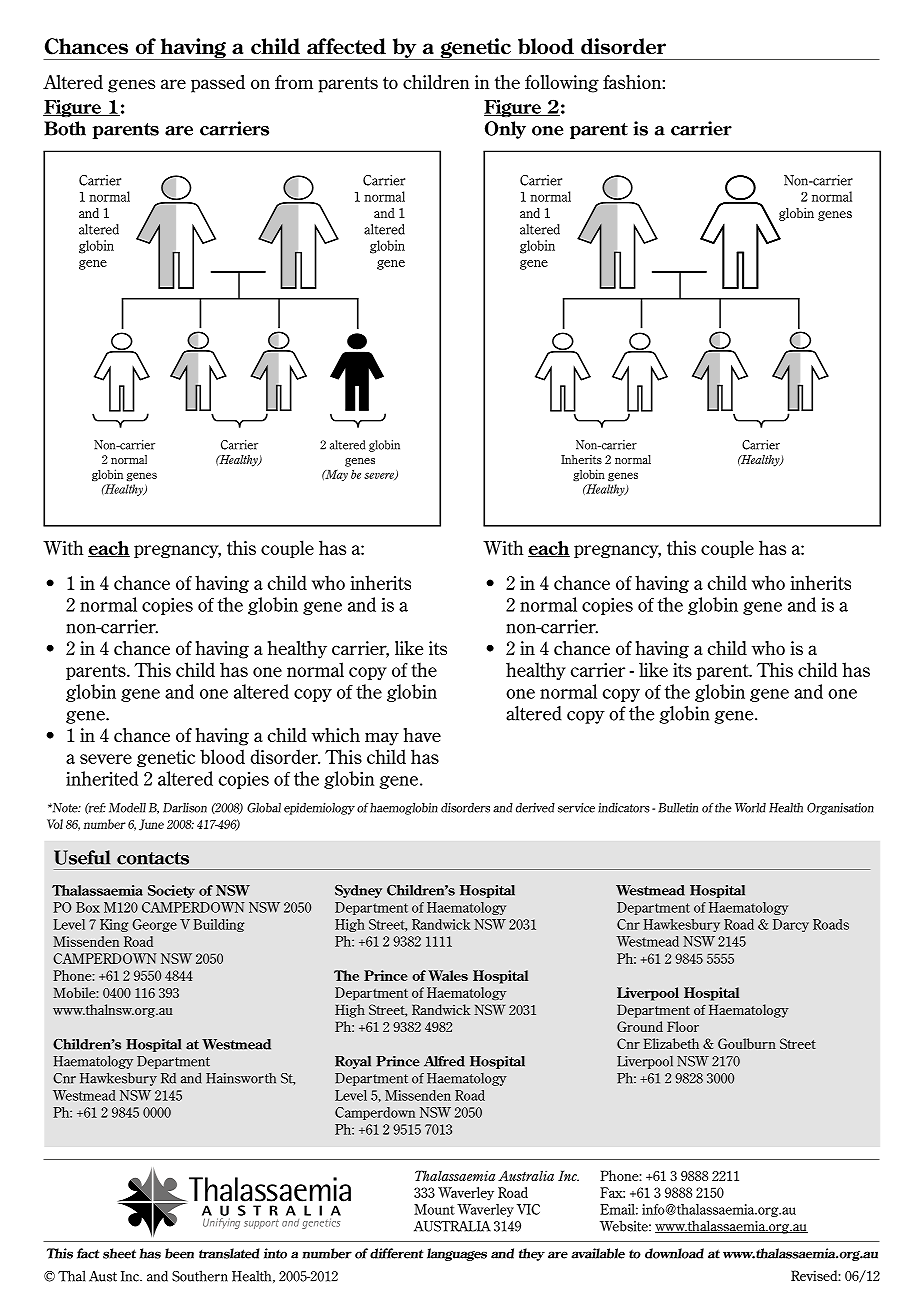 The height and width of the page is (1308, 924). What do you see at coordinates (791, 925) in the page?
I see `Darcy` at bounding box center [791, 925].
